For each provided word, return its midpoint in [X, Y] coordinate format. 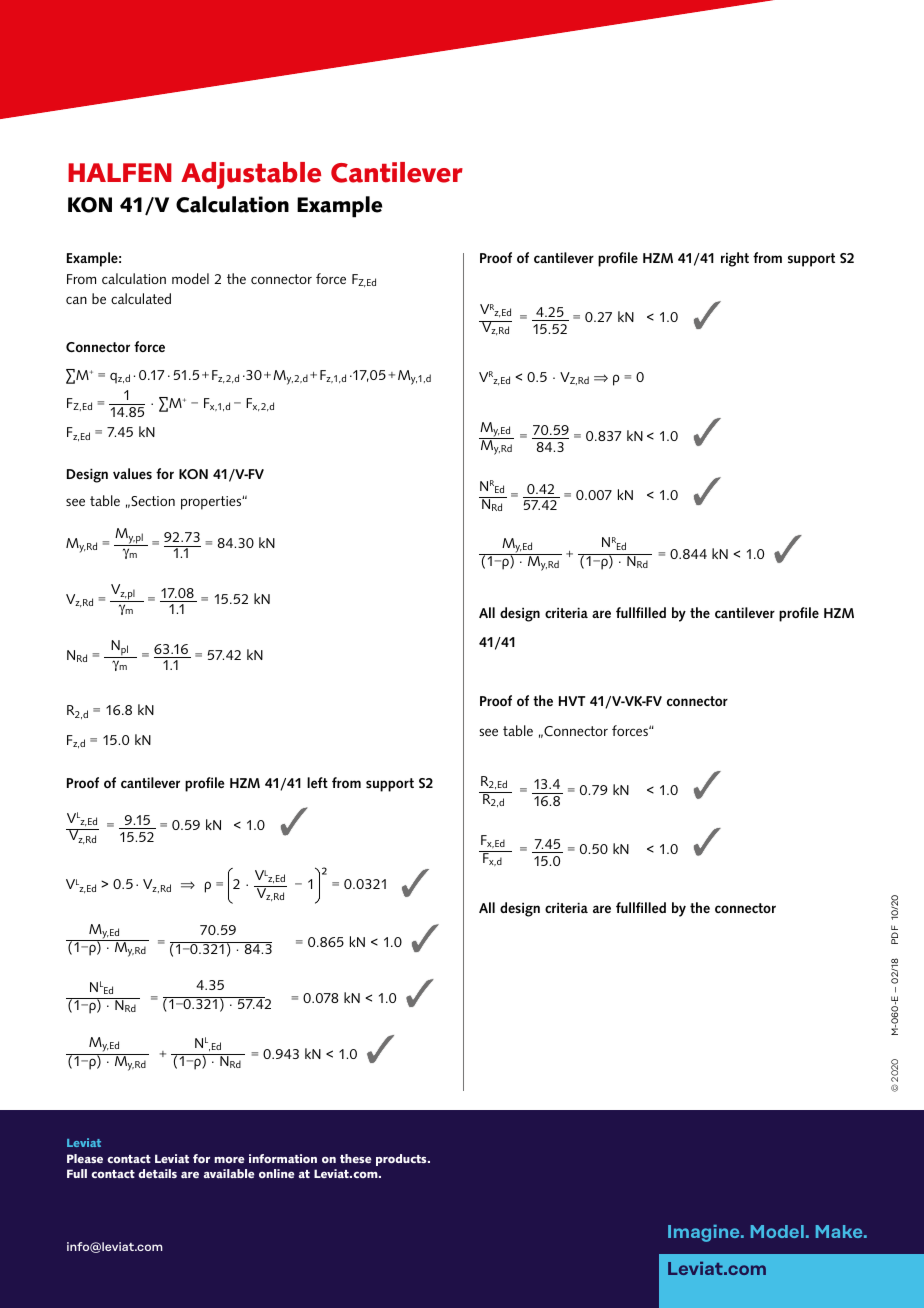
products [402, 1160]
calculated [141, 298]
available [229, 1173]
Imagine [705, 1233]
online [277, 1173]
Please [85, 1158]
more [229, 1160]
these [356, 1158]
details [157, 1173]
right [735, 259]
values [132, 473]
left [317, 782]
